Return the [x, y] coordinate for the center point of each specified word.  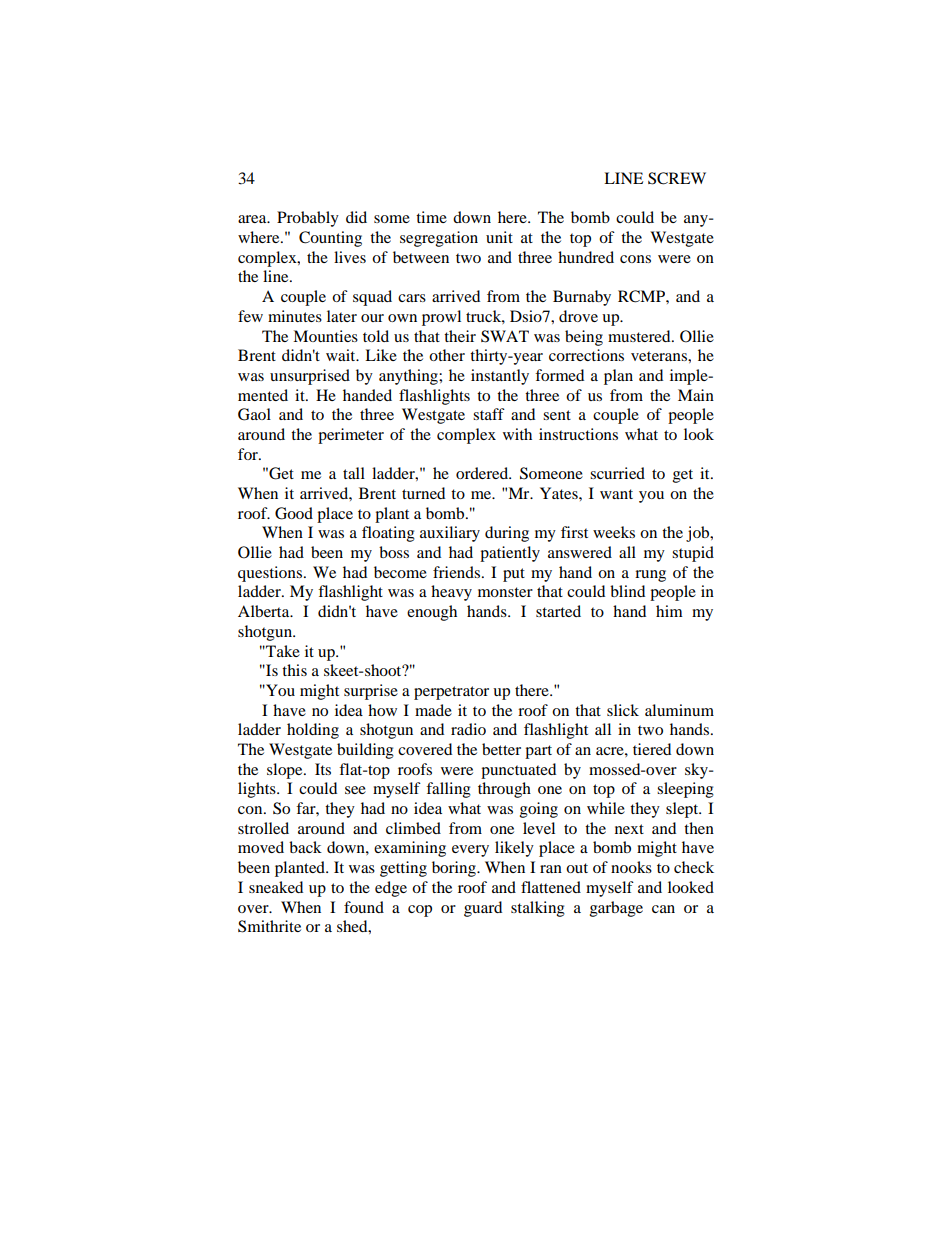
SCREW [677, 178]
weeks [614, 532]
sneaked [276, 887]
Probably [308, 219]
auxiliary [450, 534]
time [431, 217]
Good [294, 513]
